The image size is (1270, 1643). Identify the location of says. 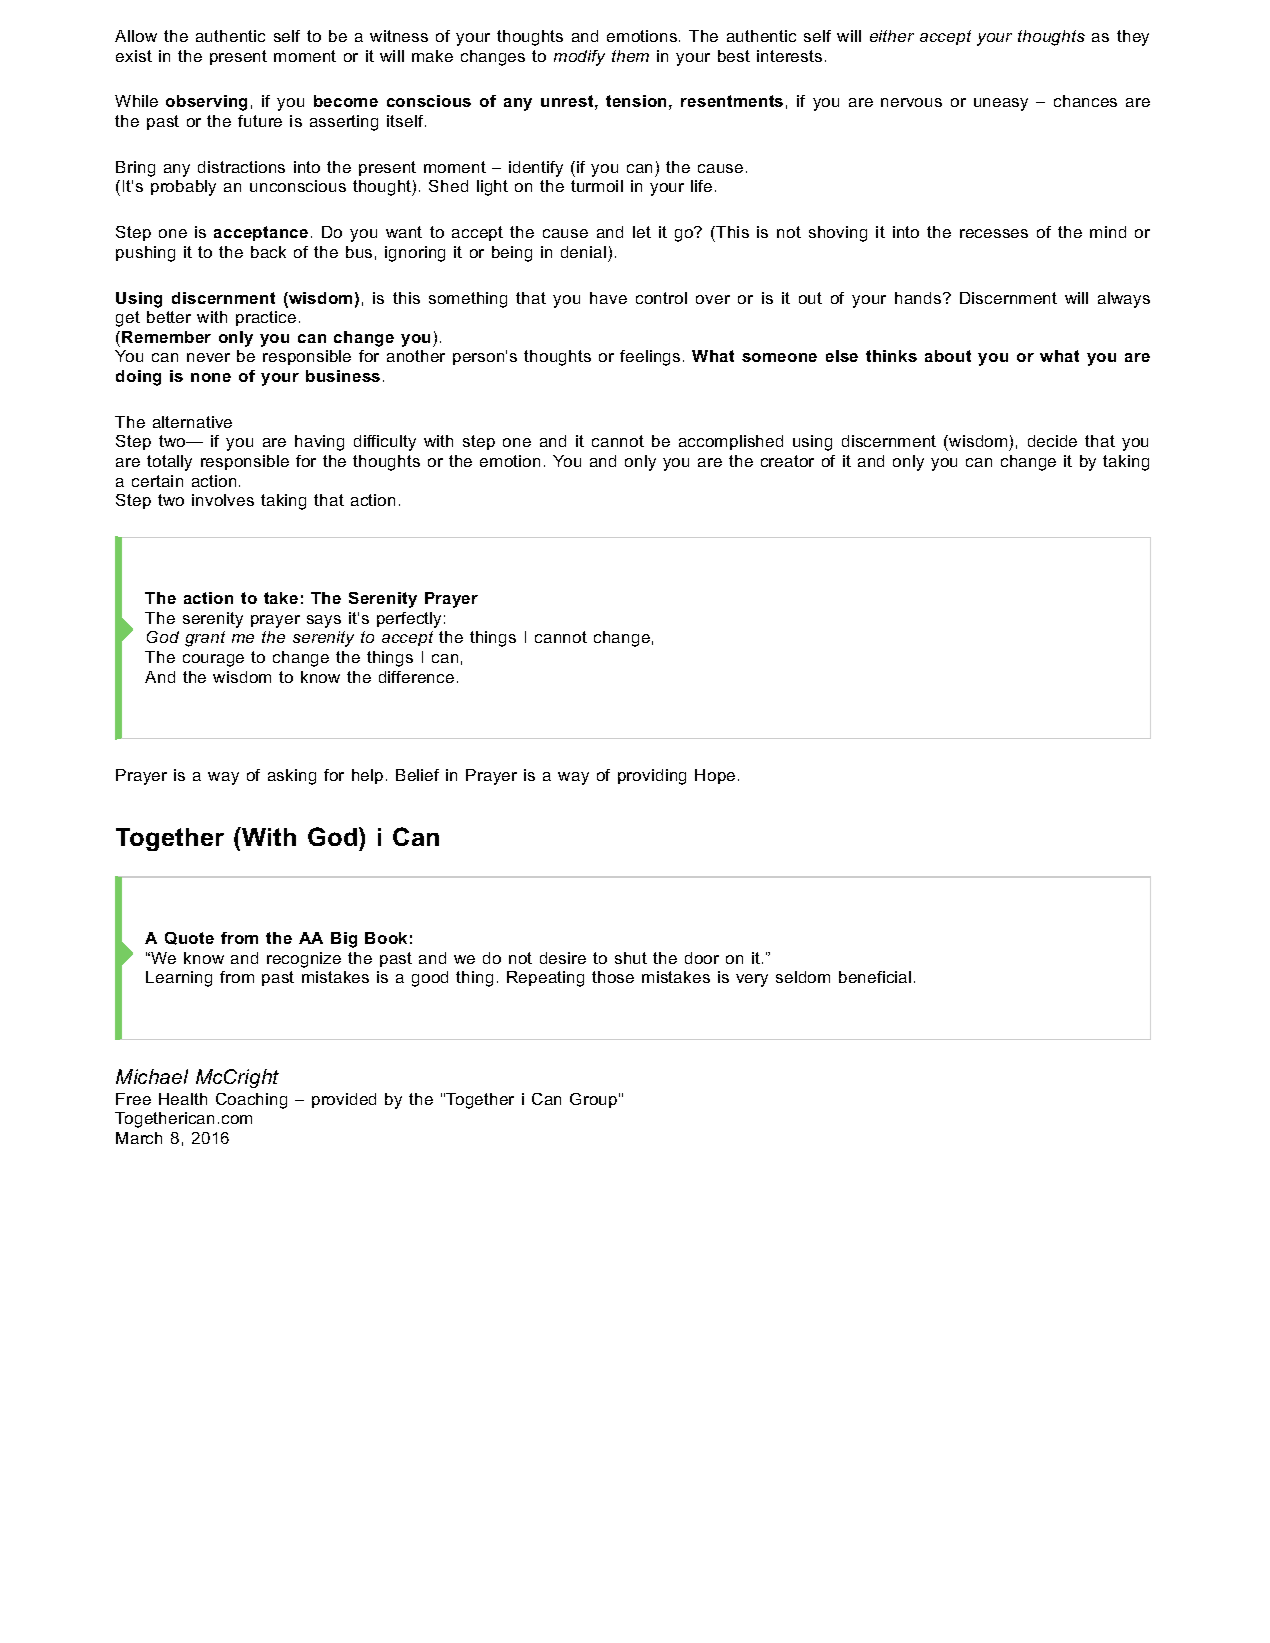
(324, 621).
